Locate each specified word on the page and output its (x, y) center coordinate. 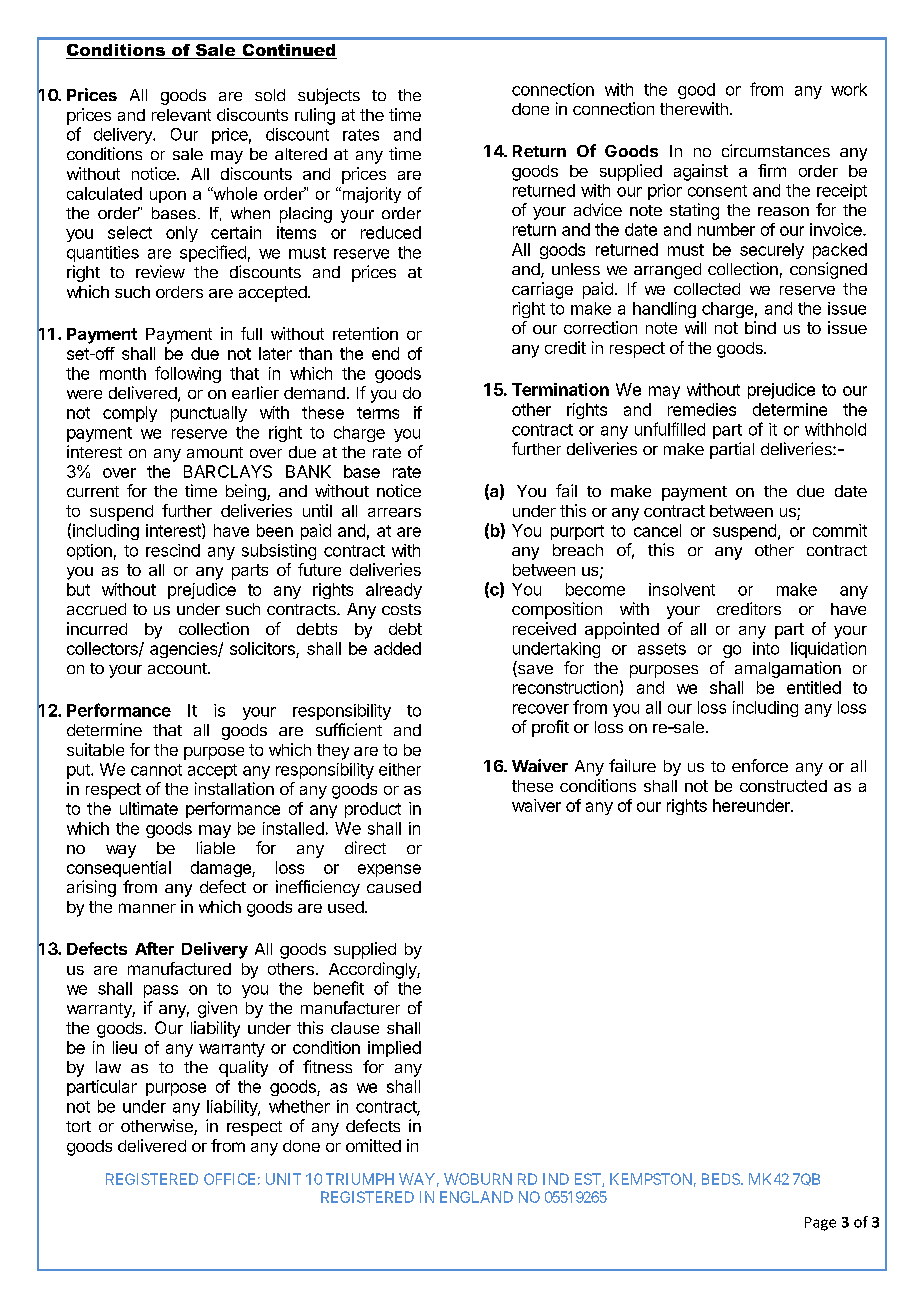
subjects (329, 96)
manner (147, 908)
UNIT (283, 1179)
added (397, 648)
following (188, 374)
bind (760, 327)
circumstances (776, 150)
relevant (181, 115)
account (178, 668)
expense (389, 870)
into (766, 648)
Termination (560, 389)
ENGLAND (476, 1197)
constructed (783, 786)
